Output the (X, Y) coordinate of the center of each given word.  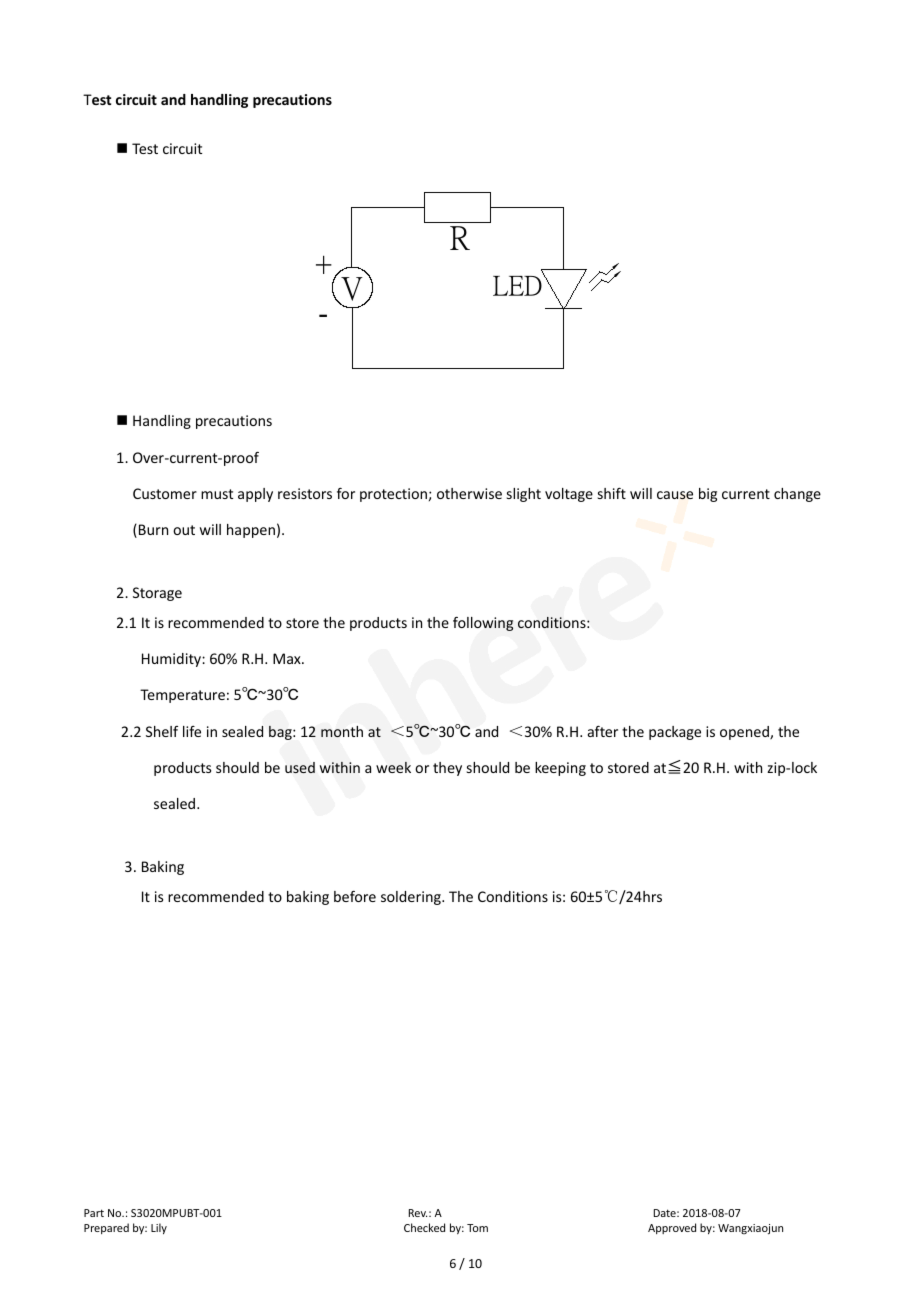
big (708, 495)
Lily (159, 1228)
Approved (672, 1228)
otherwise (469, 493)
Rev (418, 1213)
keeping (560, 769)
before (355, 896)
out (184, 530)
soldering (412, 898)
